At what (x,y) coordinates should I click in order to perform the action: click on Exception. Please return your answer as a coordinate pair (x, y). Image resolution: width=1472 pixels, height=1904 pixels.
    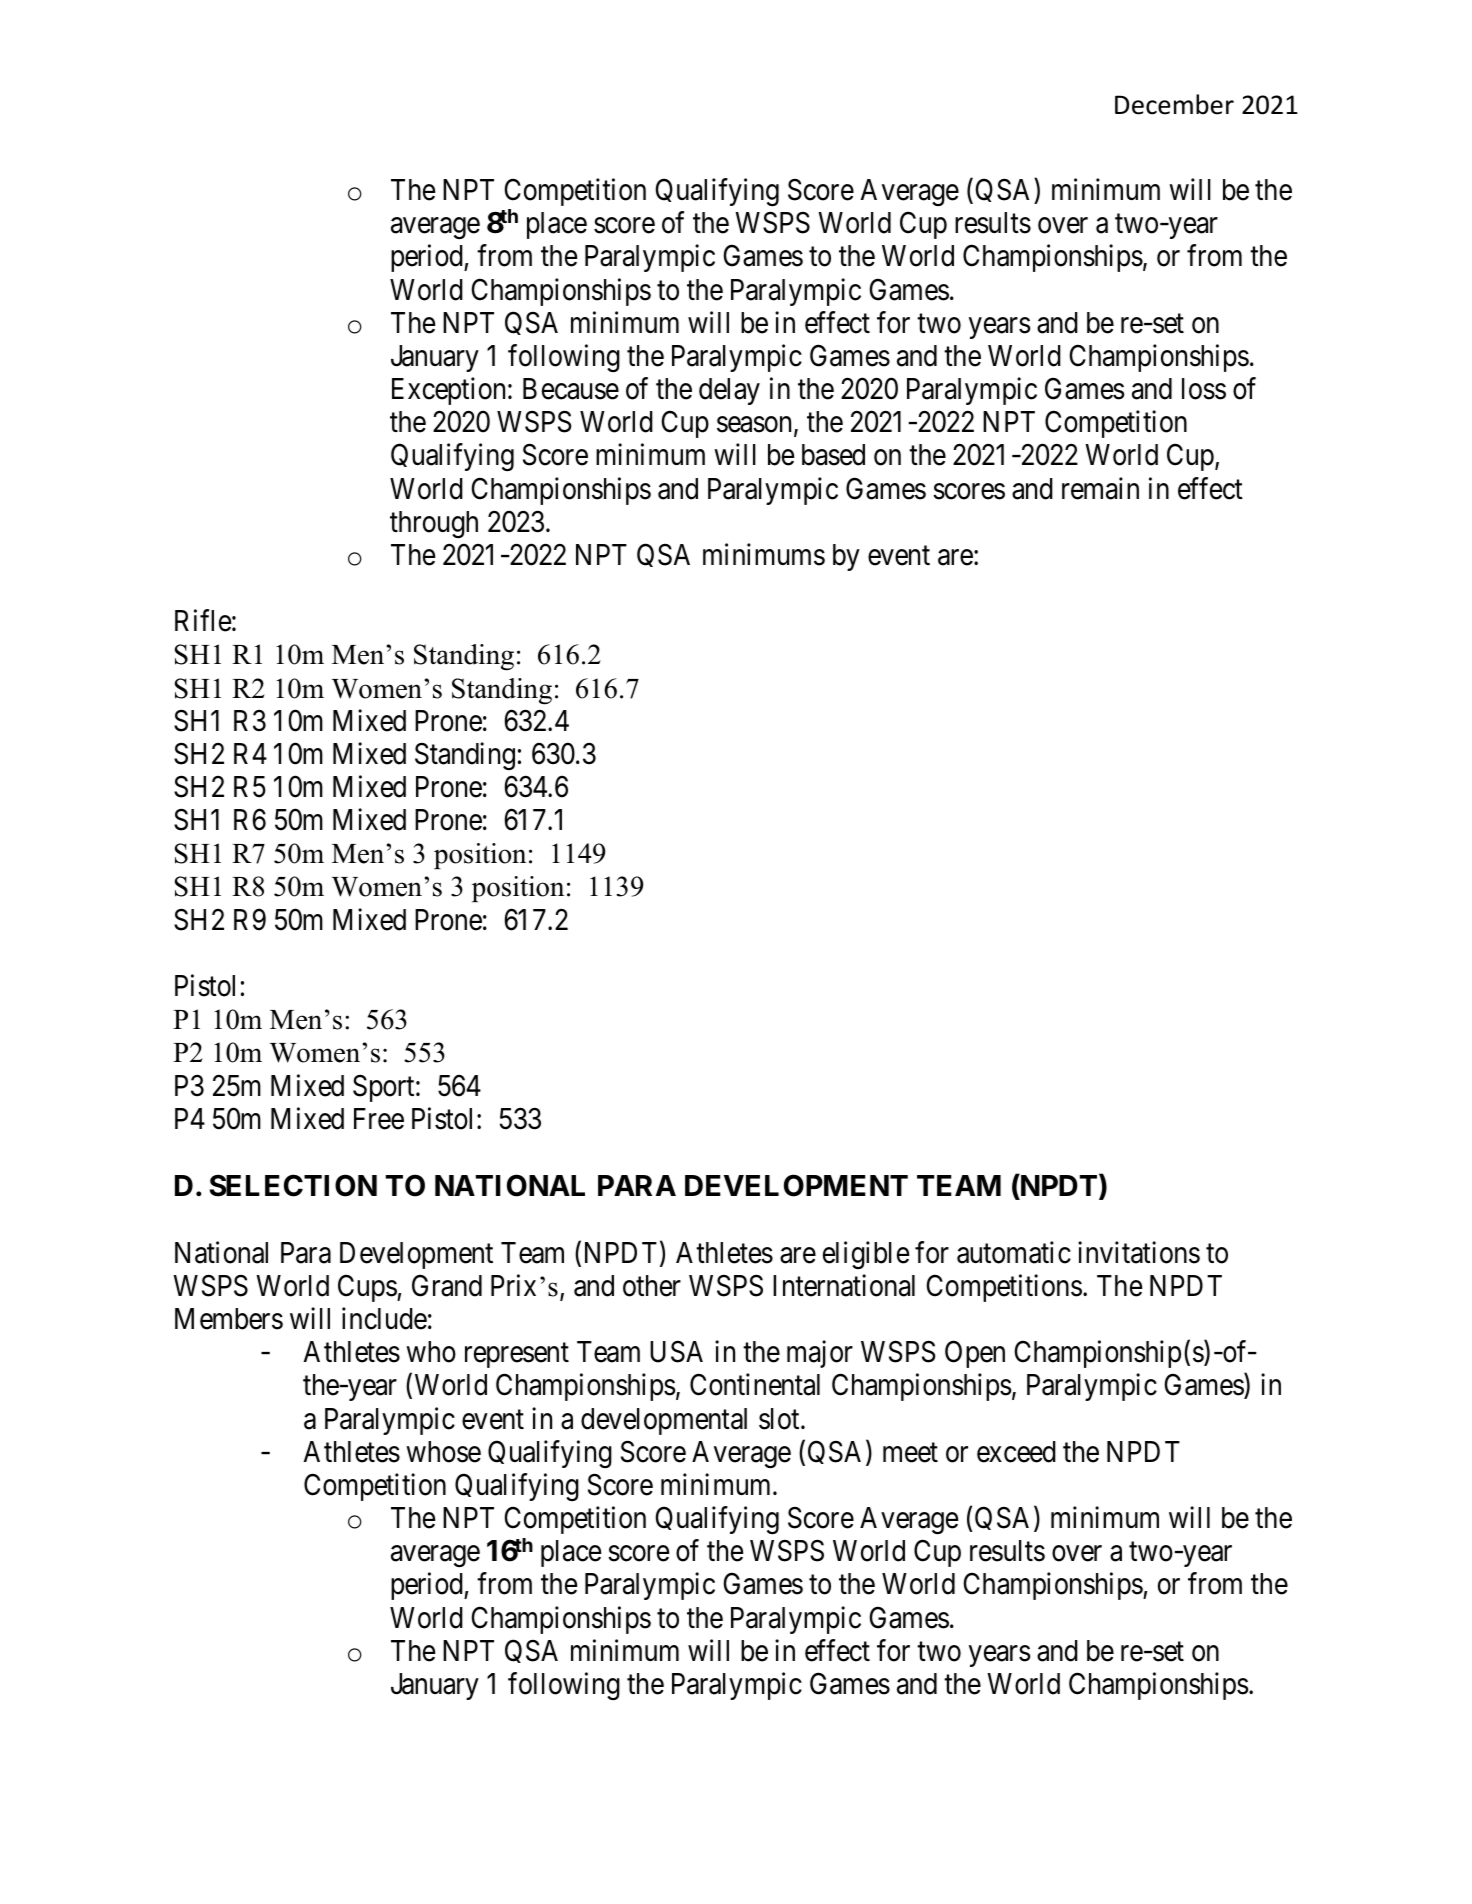
    Looking at the image, I should click on (448, 391).
